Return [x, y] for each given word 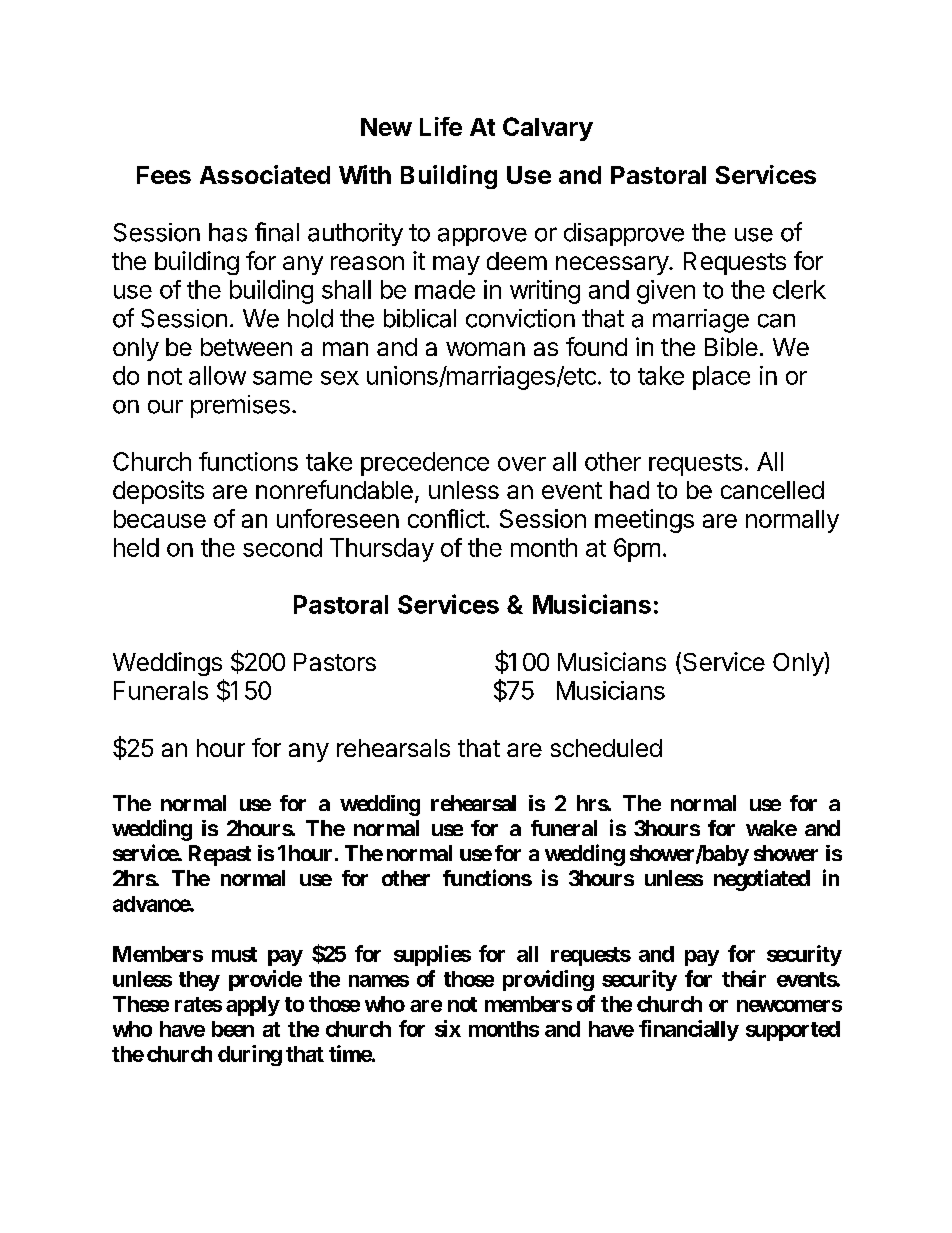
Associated [265, 174]
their [744, 978]
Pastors [335, 662]
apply [253, 1006]
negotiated [762, 880]
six [448, 1028]
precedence [425, 464]
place [721, 378]
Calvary [548, 129]
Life [441, 126]
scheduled [606, 748]
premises [240, 406]
